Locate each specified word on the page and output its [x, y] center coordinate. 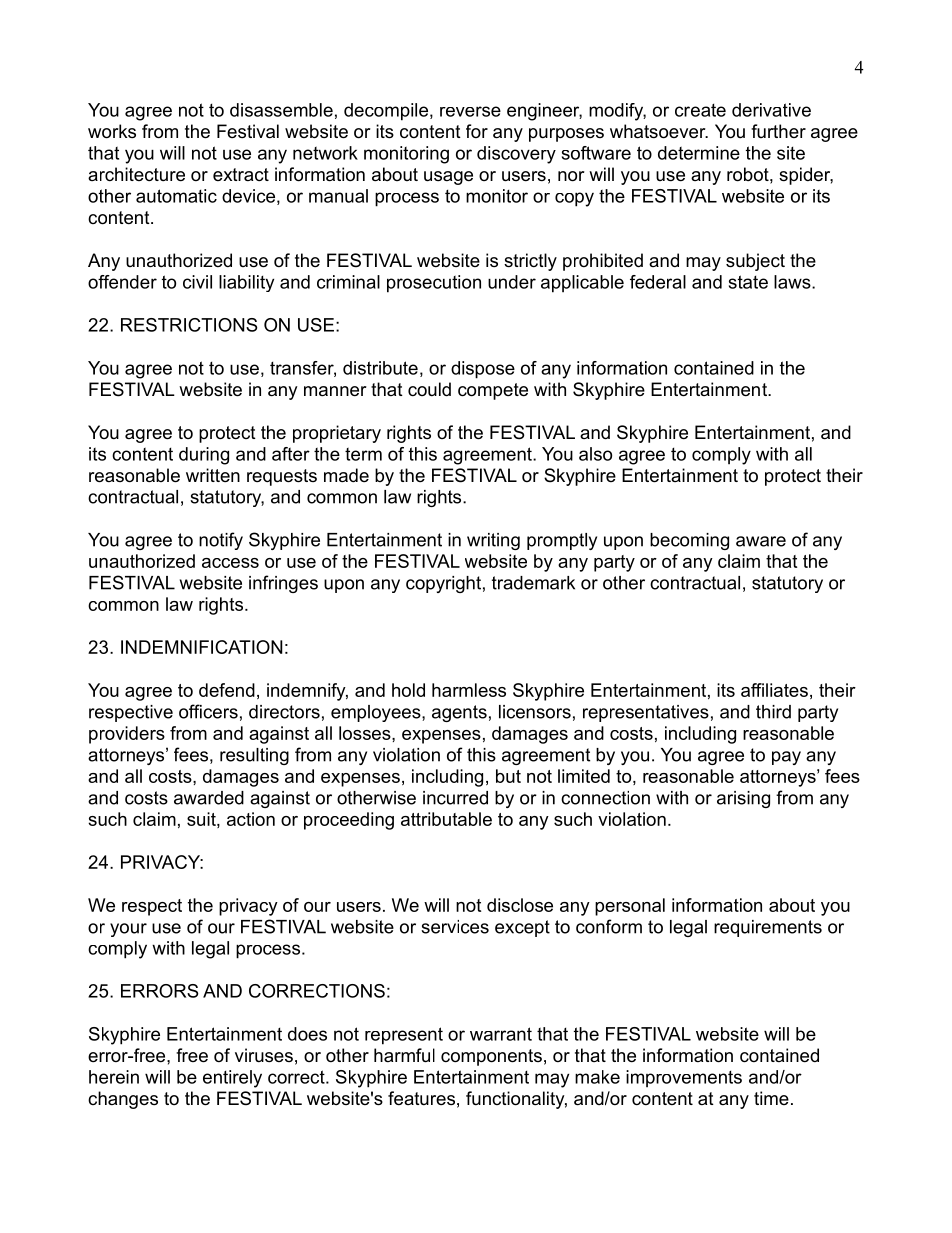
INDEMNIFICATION [202, 647]
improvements [684, 1079]
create [700, 110]
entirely [232, 1079]
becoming [689, 541]
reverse [470, 111]
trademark [533, 583]
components [491, 1057]
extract [241, 174]
